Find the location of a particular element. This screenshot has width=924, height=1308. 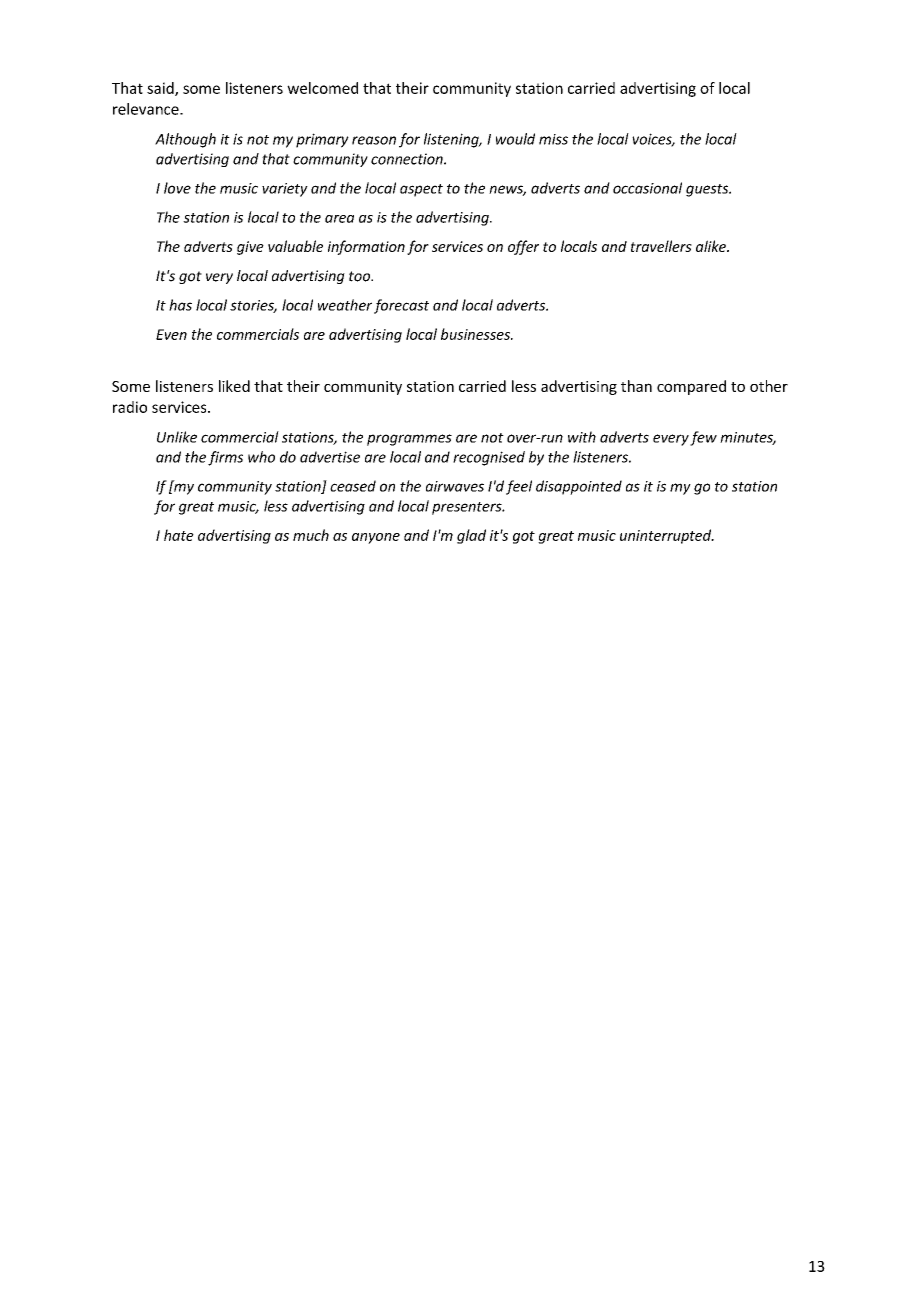

has is located at coordinates (180, 305).
